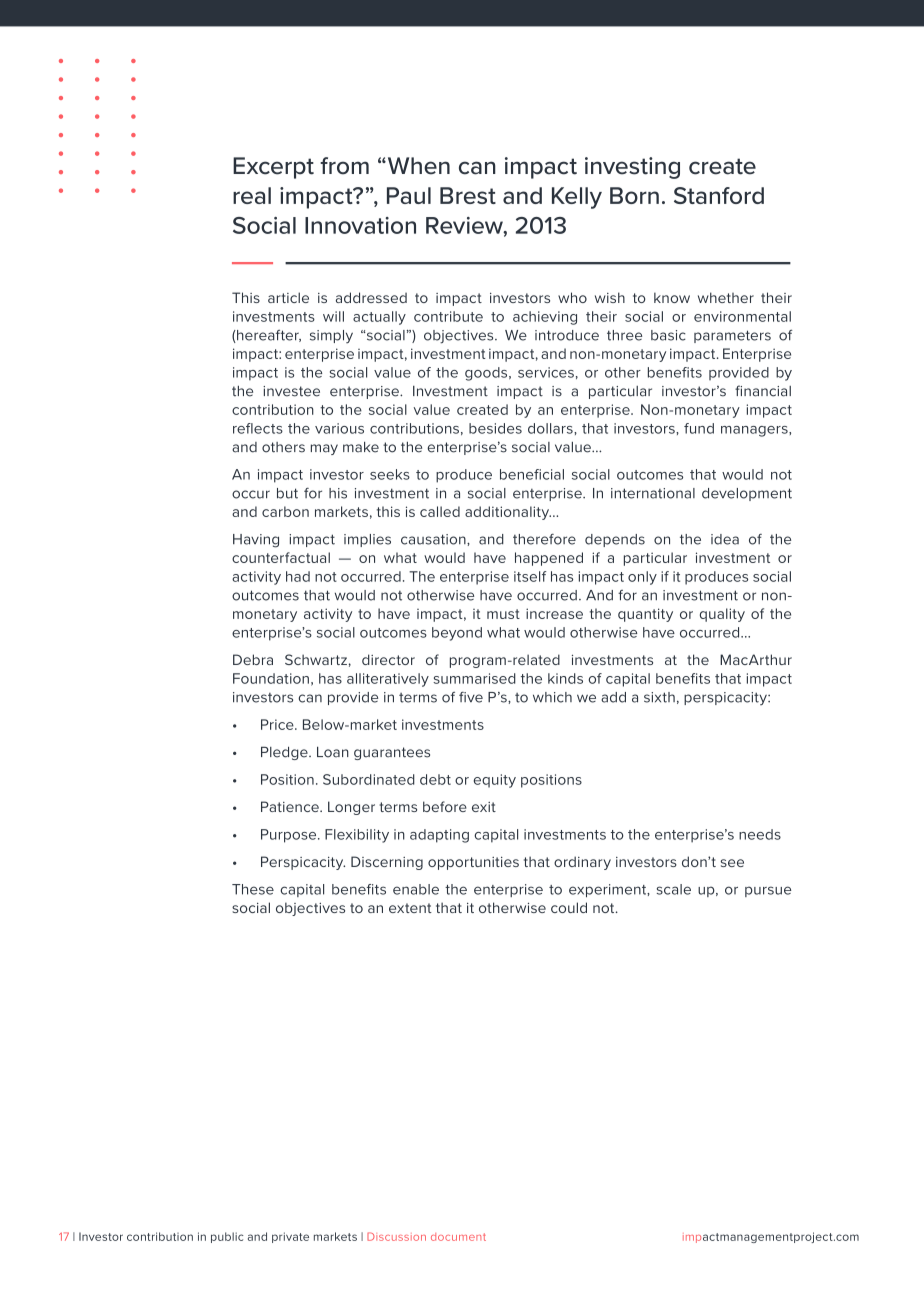  What do you see at coordinates (278, 724) in the screenshot?
I see `Price` at bounding box center [278, 724].
